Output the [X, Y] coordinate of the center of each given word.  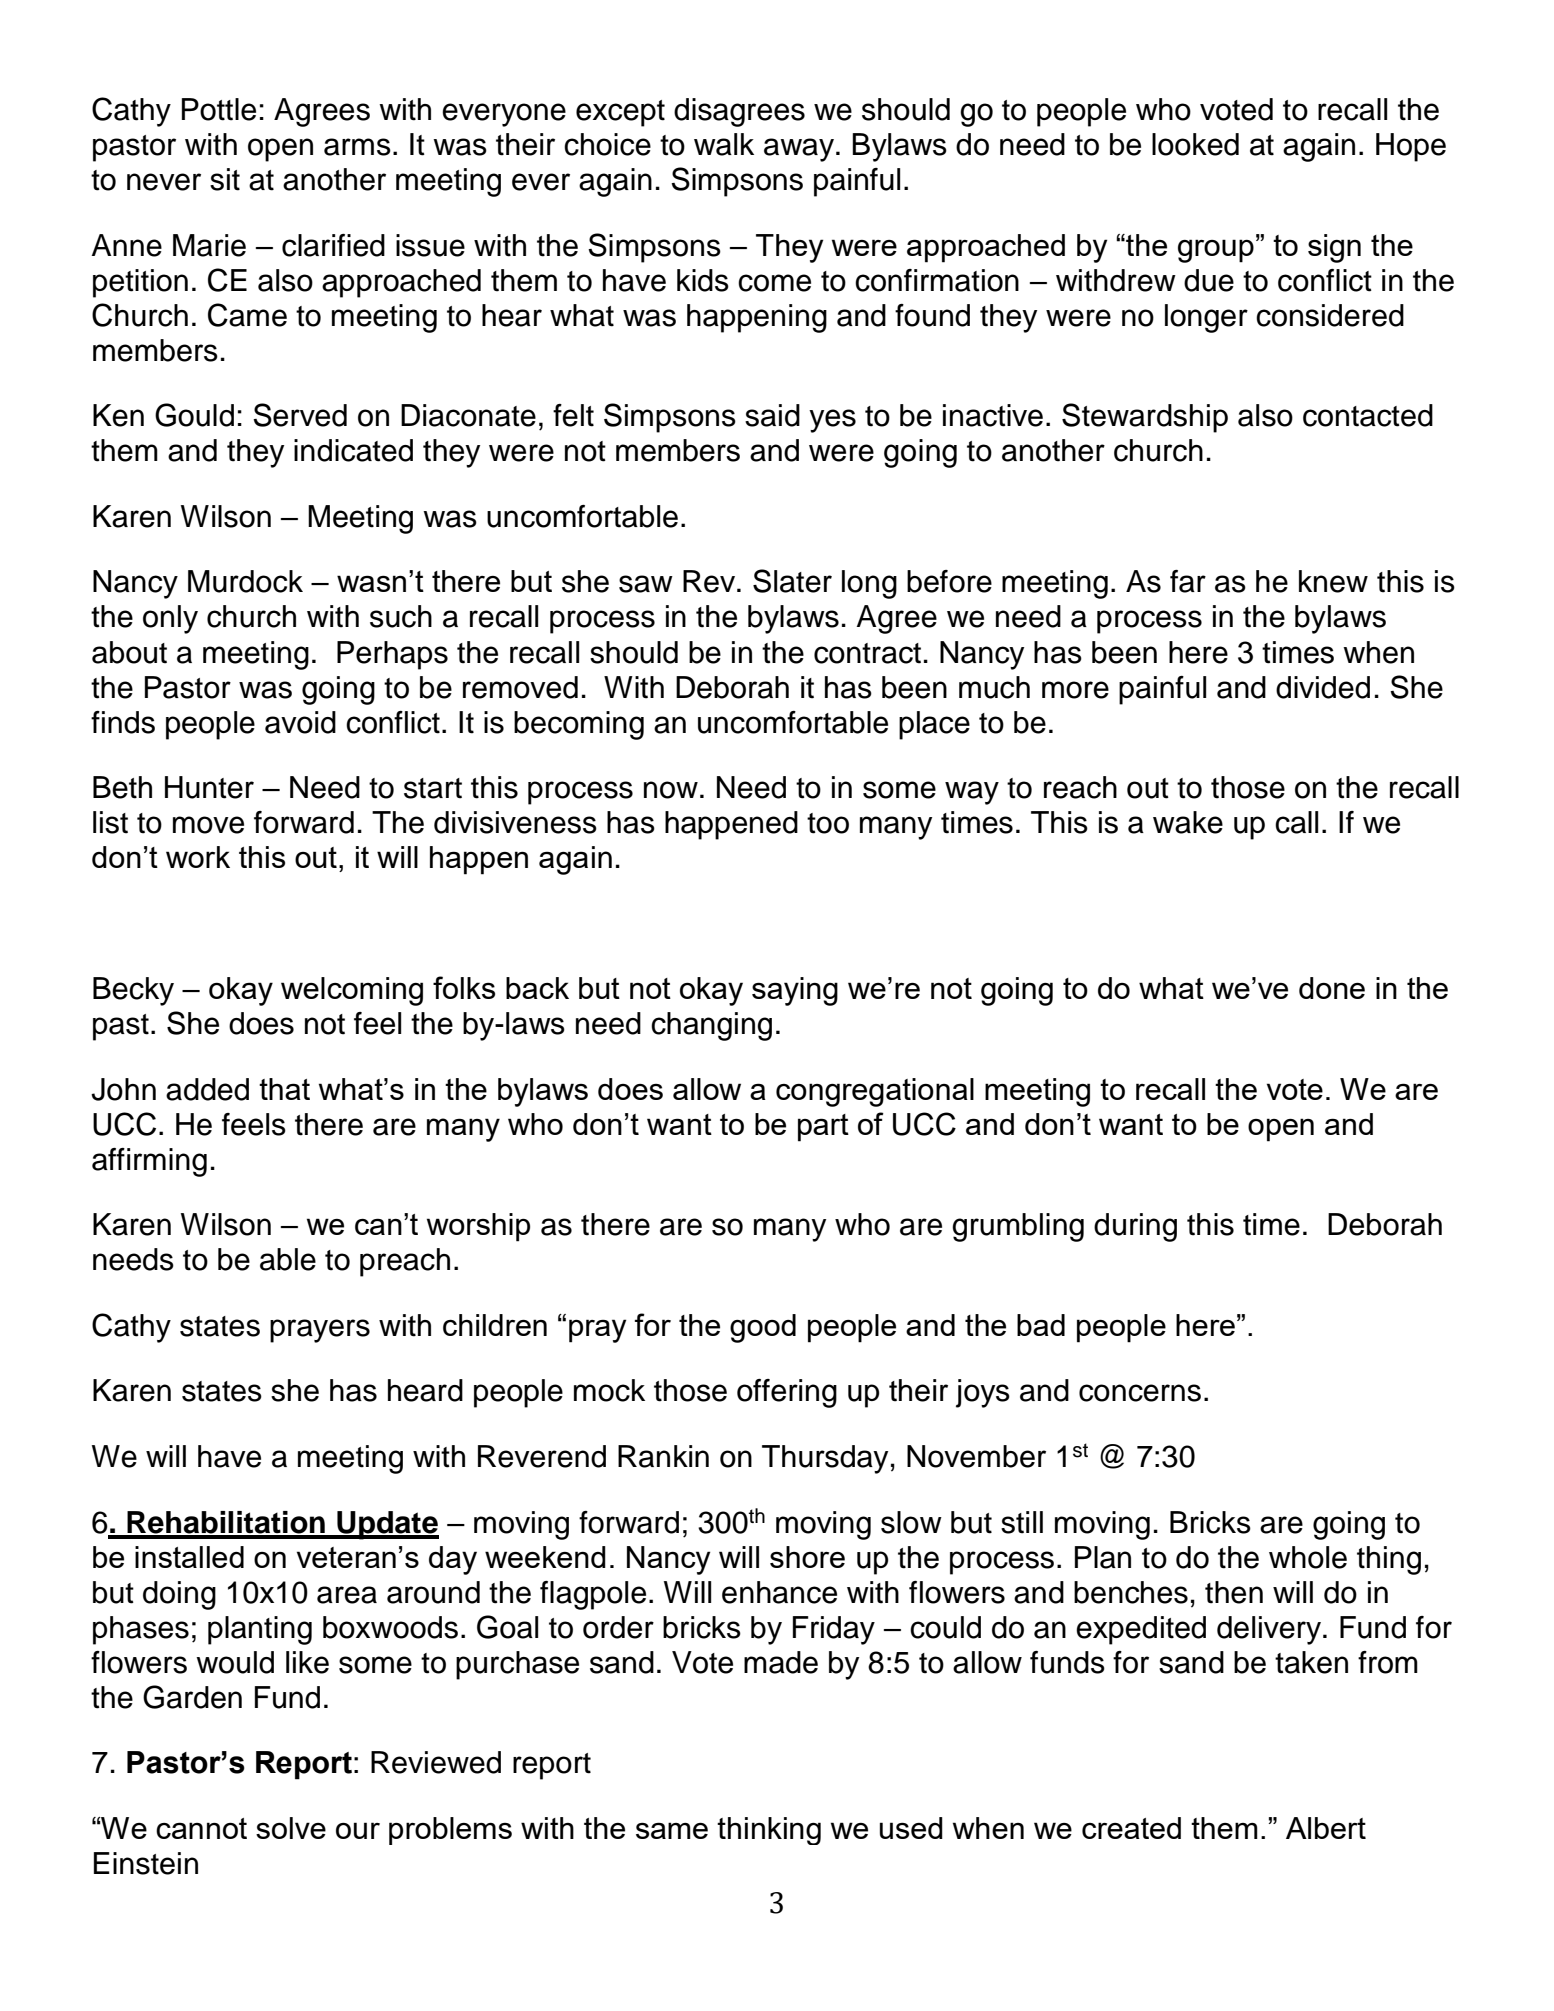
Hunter [209, 787]
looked [1195, 144]
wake [1188, 822]
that [284, 1089]
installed [189, 1557]
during [1135, 1227]
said [772, 415]
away [799, 150]
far [1188, 581]
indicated [353, 450]
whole [1308, 1557]
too [828, 823]
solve [291, 1828]
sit [225, 179]
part [823, 1128]
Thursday [825, 1459]
